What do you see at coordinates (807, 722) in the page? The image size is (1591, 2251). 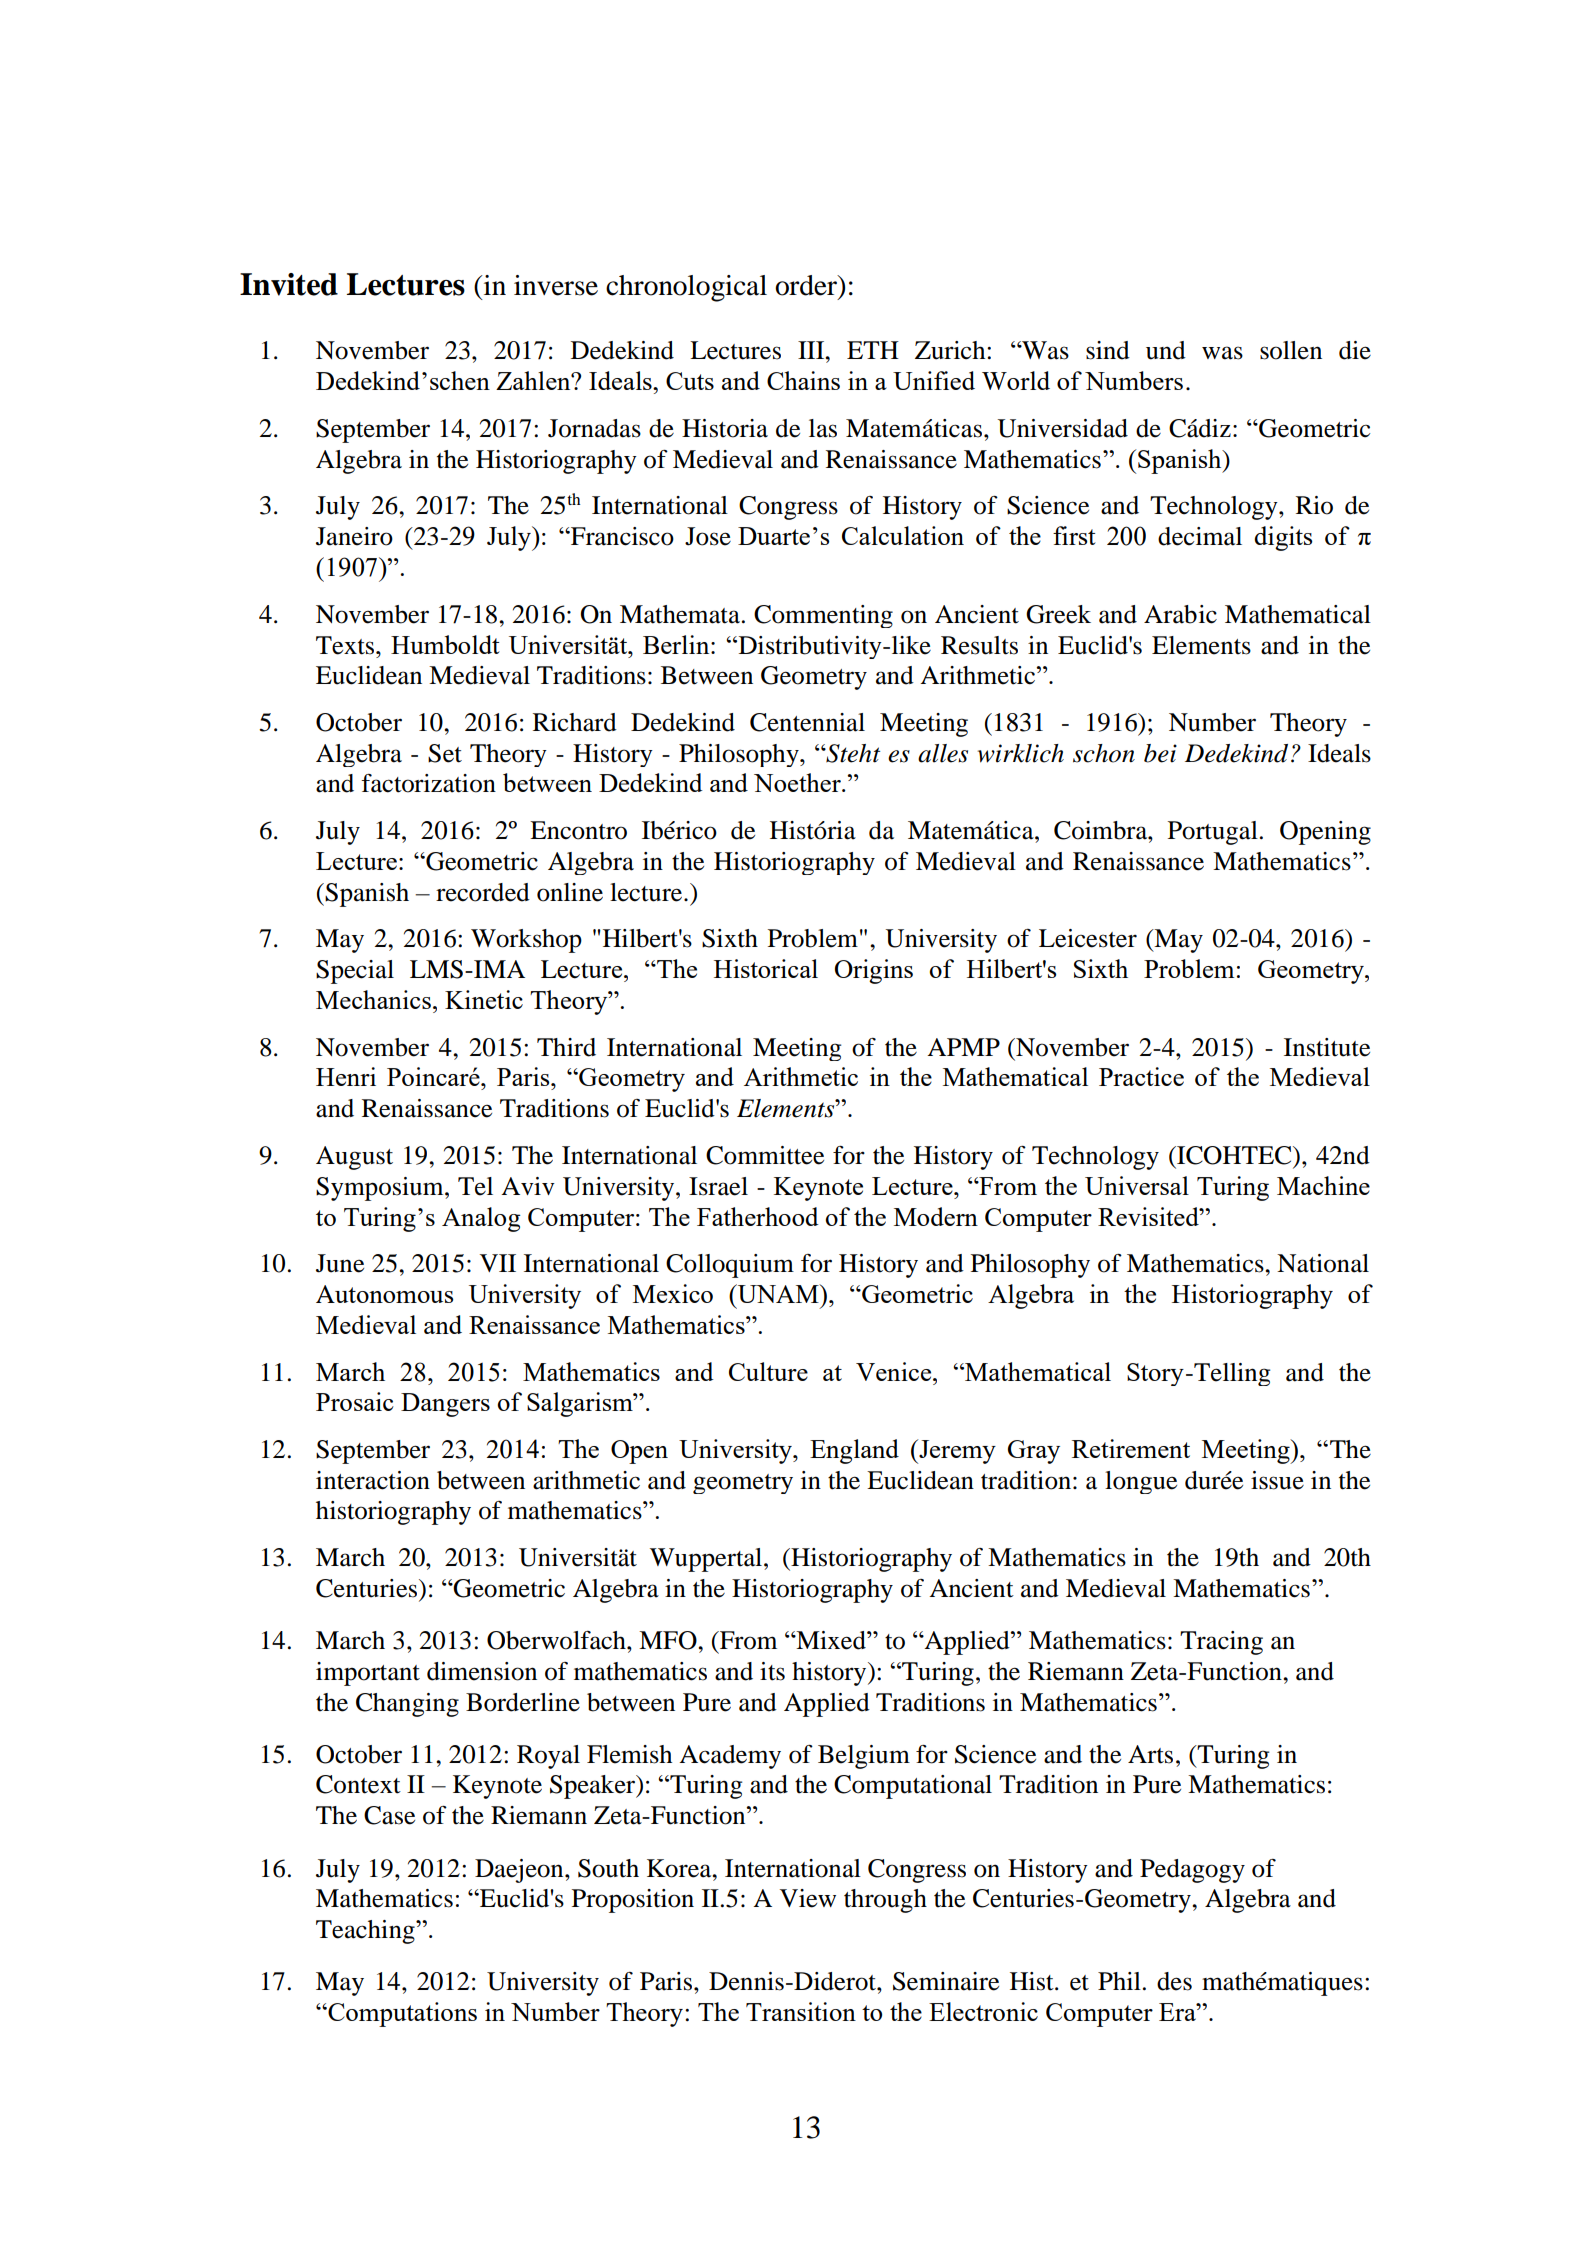 I see `Centennial` at bounding box center [807, 722].
